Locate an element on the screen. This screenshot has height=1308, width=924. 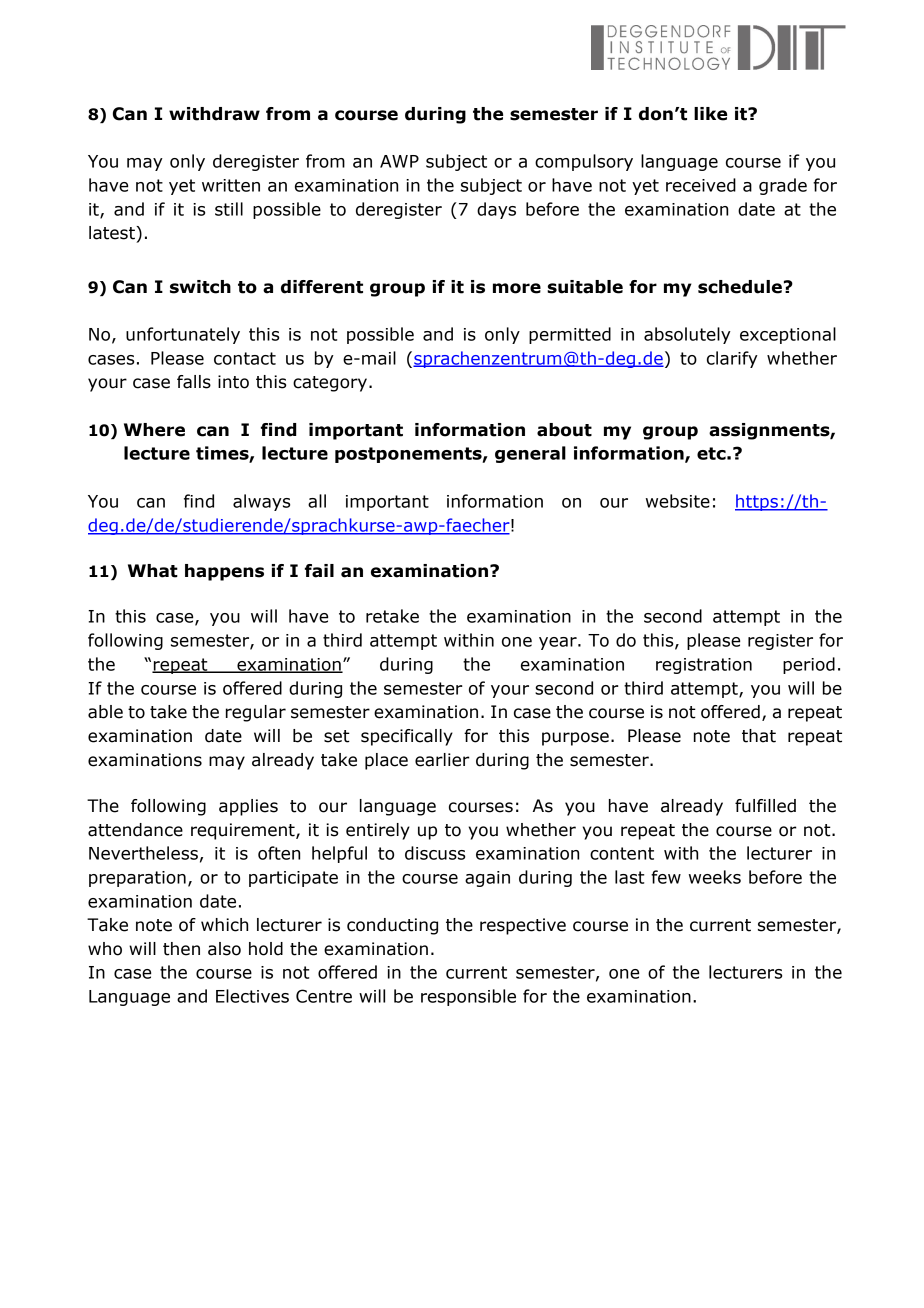
written is located at coordinates (231, 185).
